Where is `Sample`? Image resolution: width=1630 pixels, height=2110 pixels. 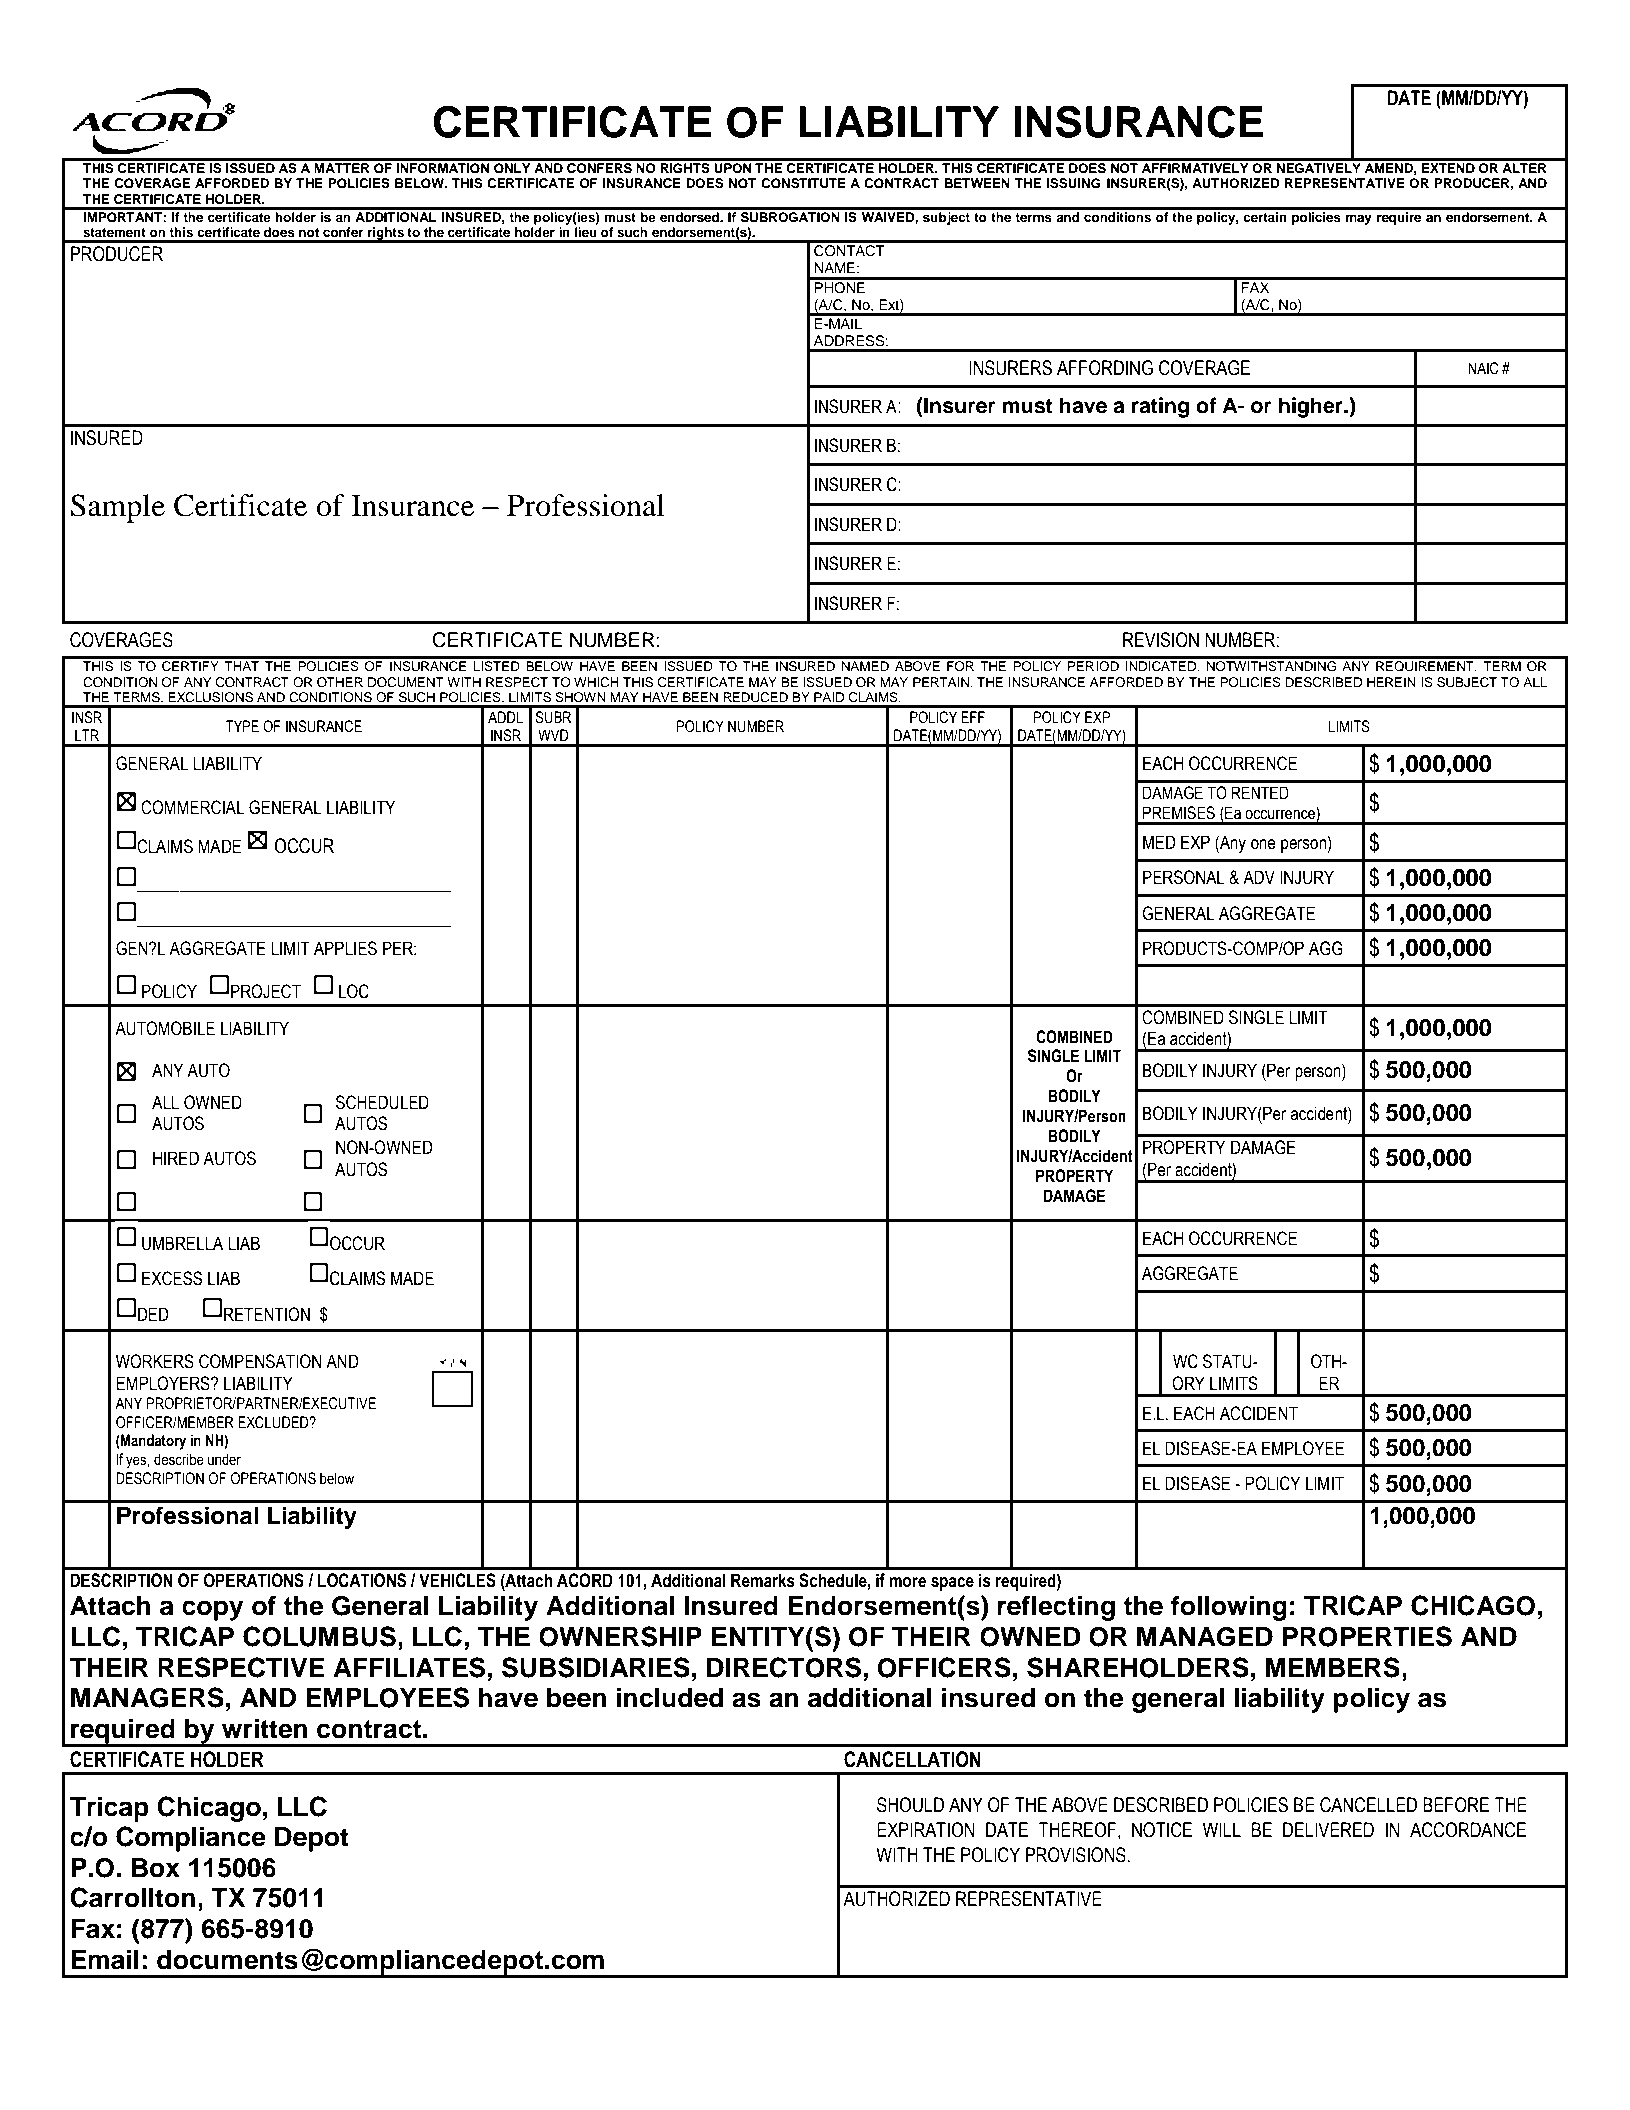 Sample is located at coordinates (118, 508).
